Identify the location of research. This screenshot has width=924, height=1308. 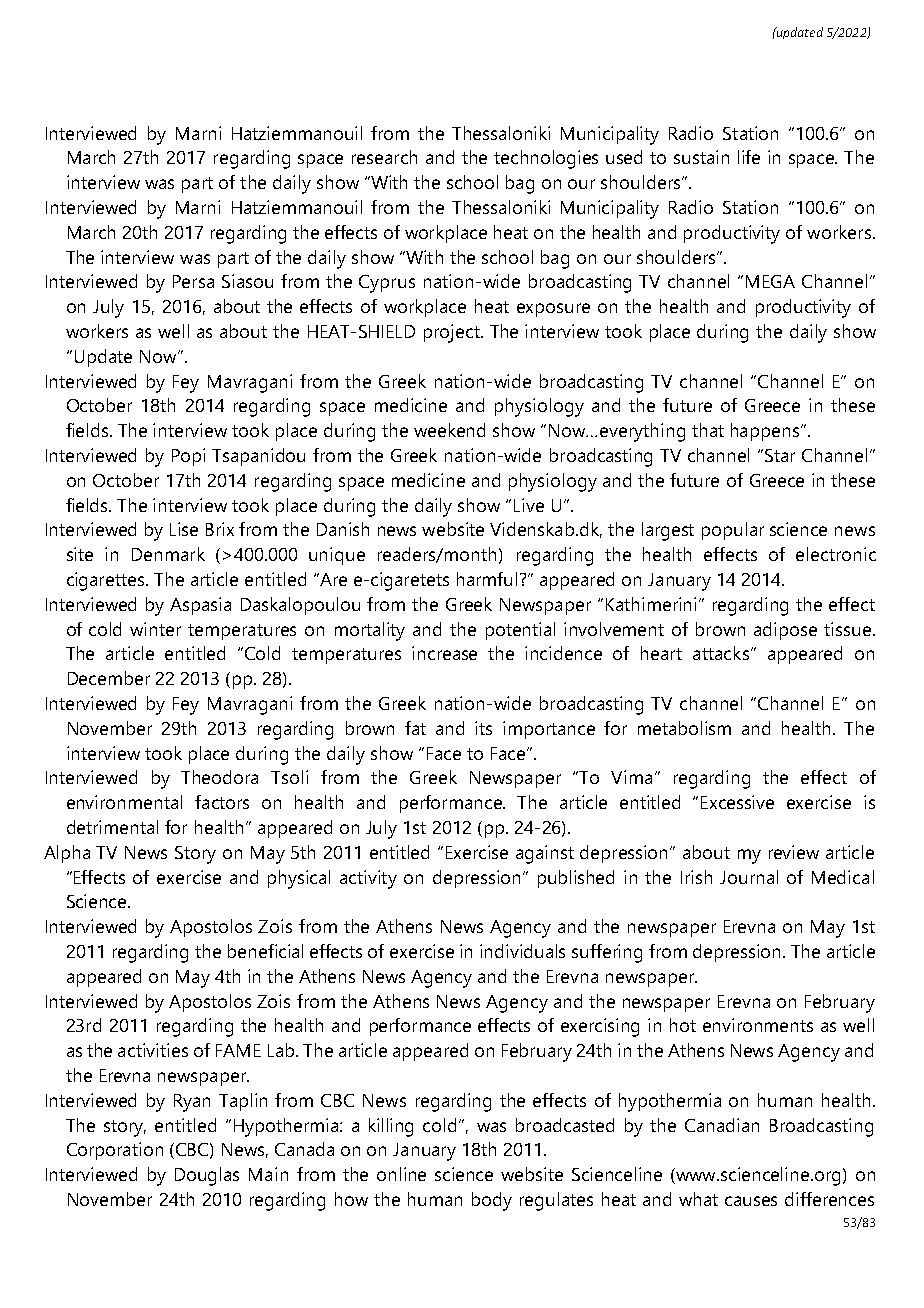
(384, 157).
